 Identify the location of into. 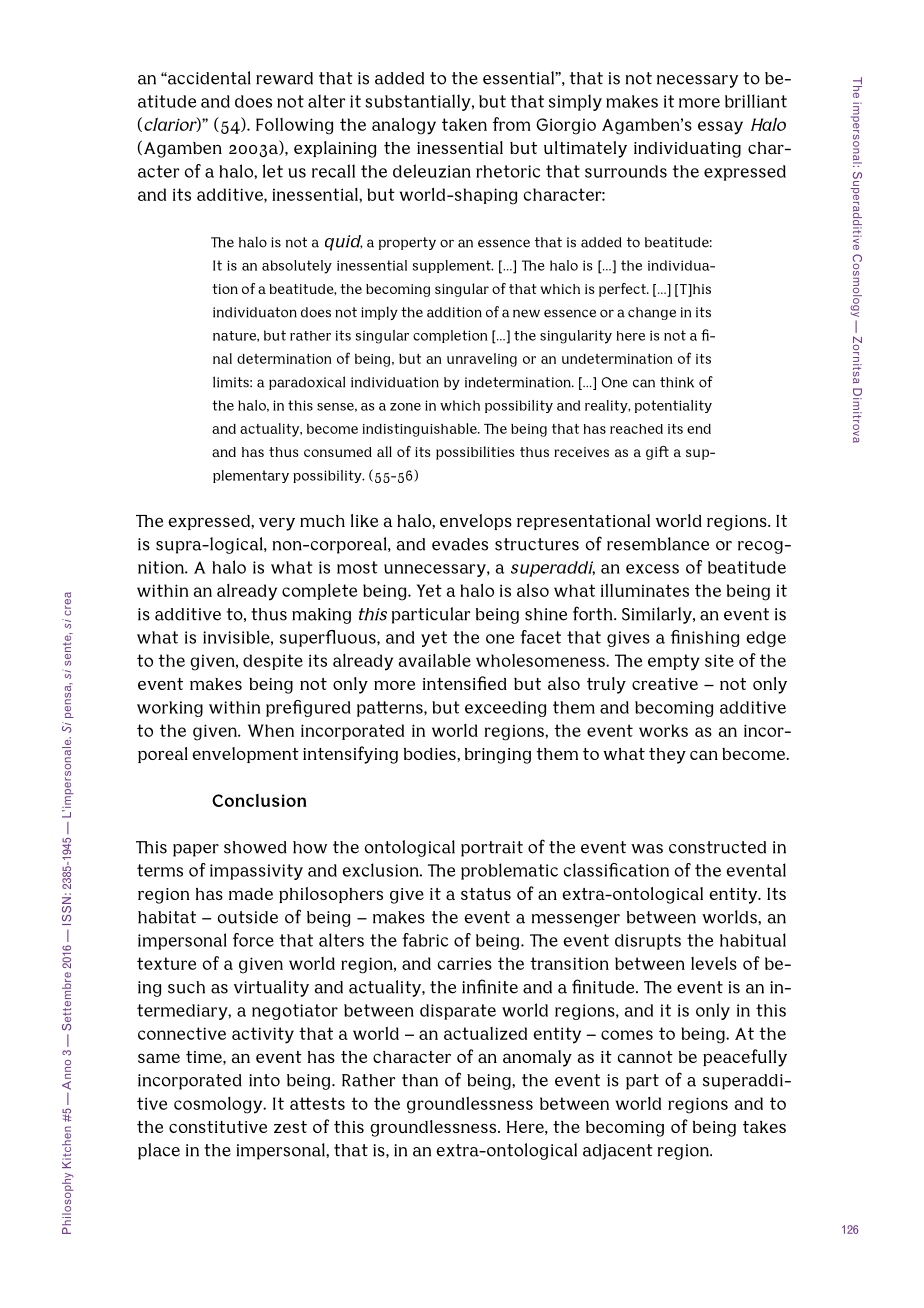
(264, 1080).
